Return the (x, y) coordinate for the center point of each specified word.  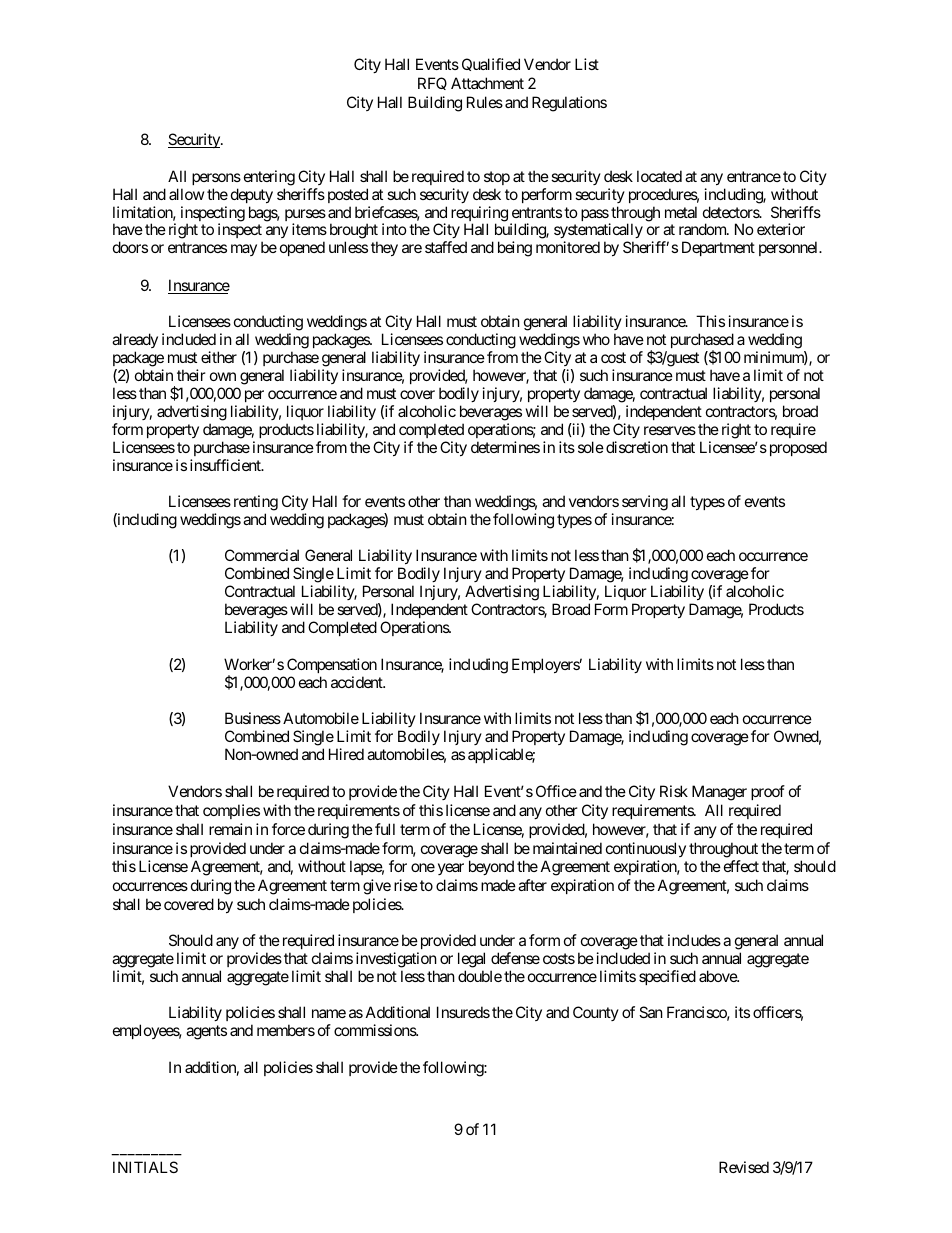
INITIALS (145, 1167)
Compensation (332, 665)
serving (645, 503)
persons (216, 179)
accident (358, 682)
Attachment (487, 83)
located (659, 176)
